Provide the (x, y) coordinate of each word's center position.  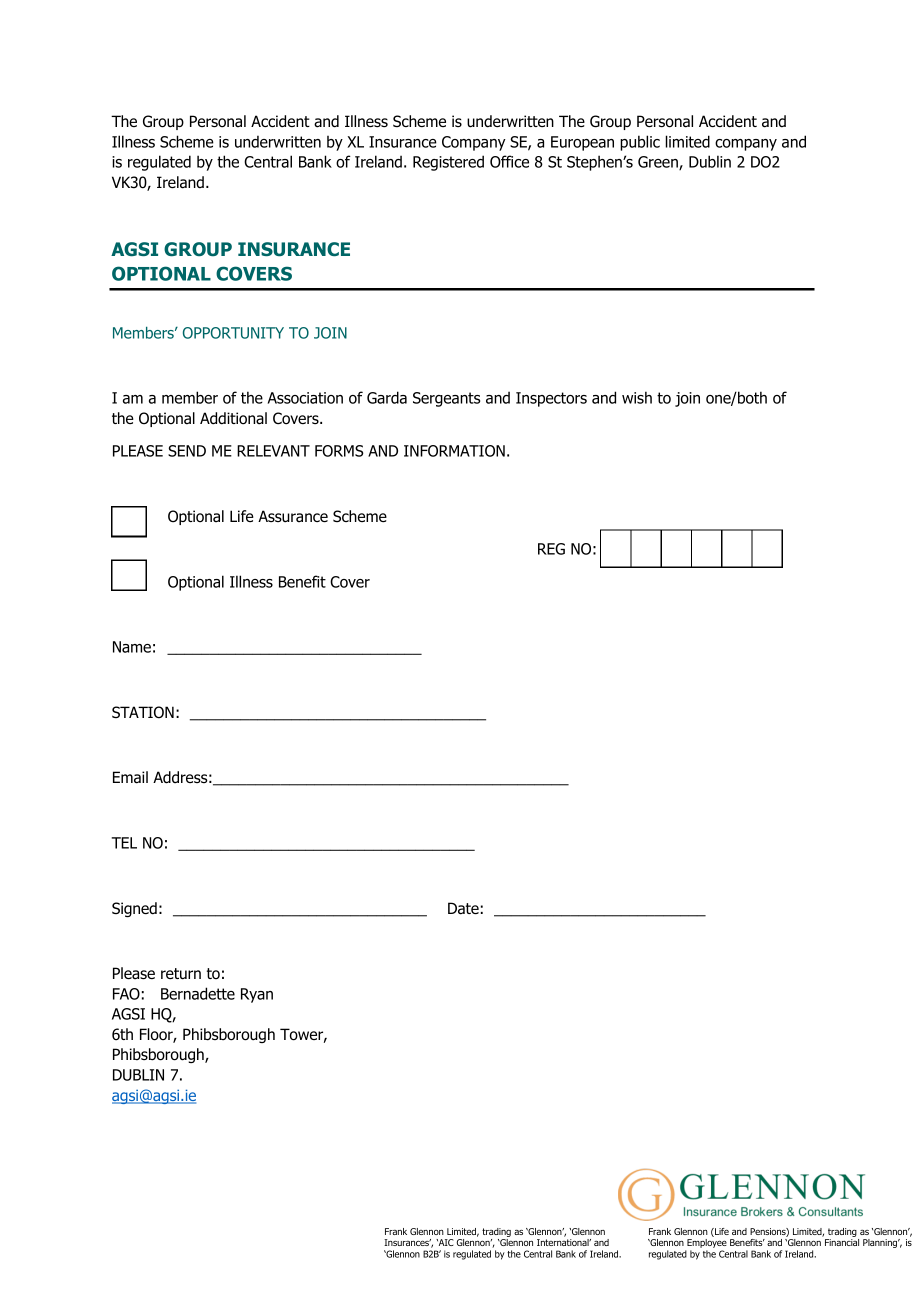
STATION (143, 712)
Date (463, 908)
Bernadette (198, 993)
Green (659, 163)
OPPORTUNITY (233, 333)
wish (637, 397)
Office (509, 161)
